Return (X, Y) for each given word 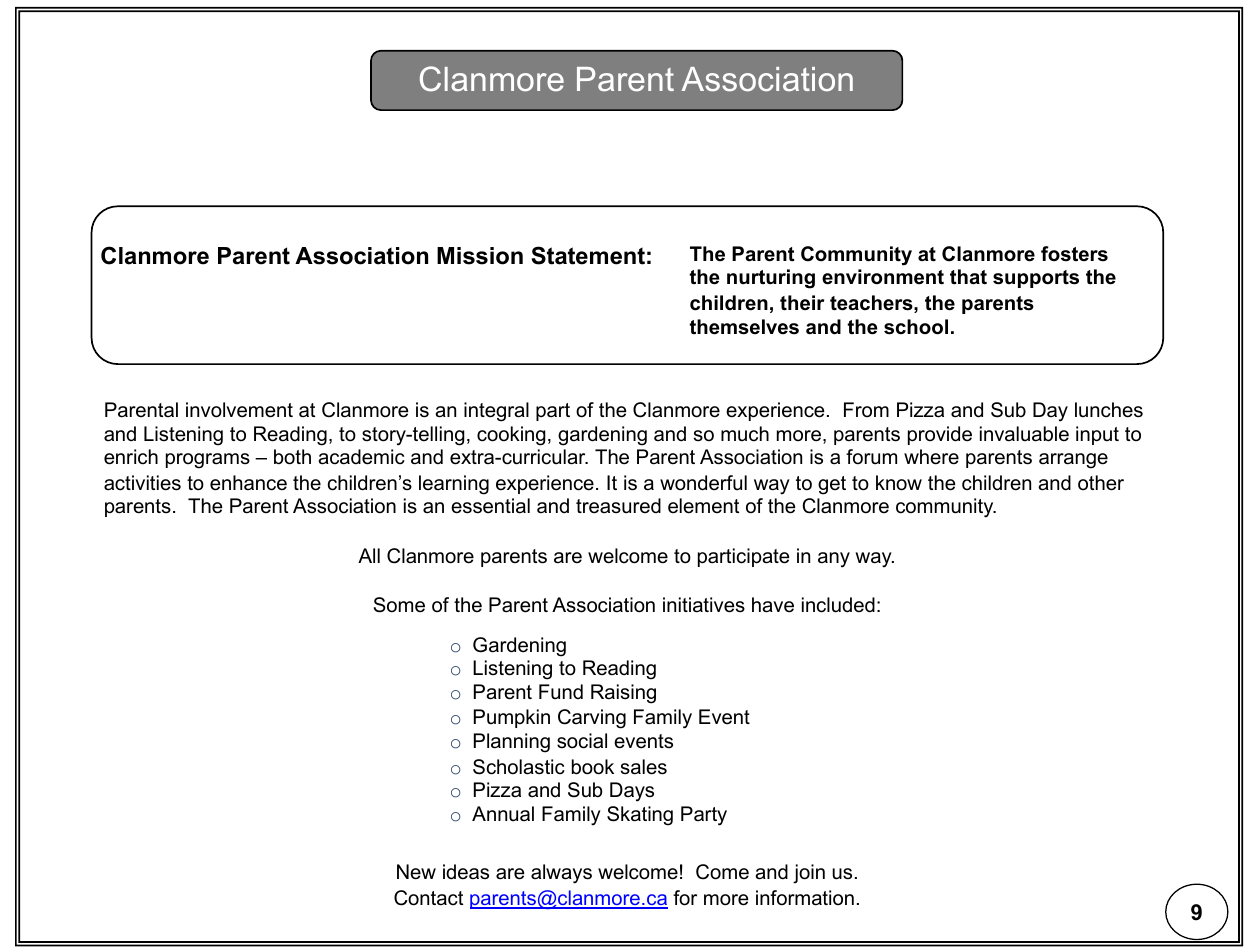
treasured (618, 506)
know (899, 483)
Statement (588, 255)
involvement (239, 410)
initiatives (704, 605)
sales (644, 767)
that (968, 277)
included (838, 605)
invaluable (1024, 434)
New (416, 872)
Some (399, 605)
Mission (480, 256)
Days (632, 792)
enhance (248, 483)
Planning (512, 743)
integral (496, 412)
